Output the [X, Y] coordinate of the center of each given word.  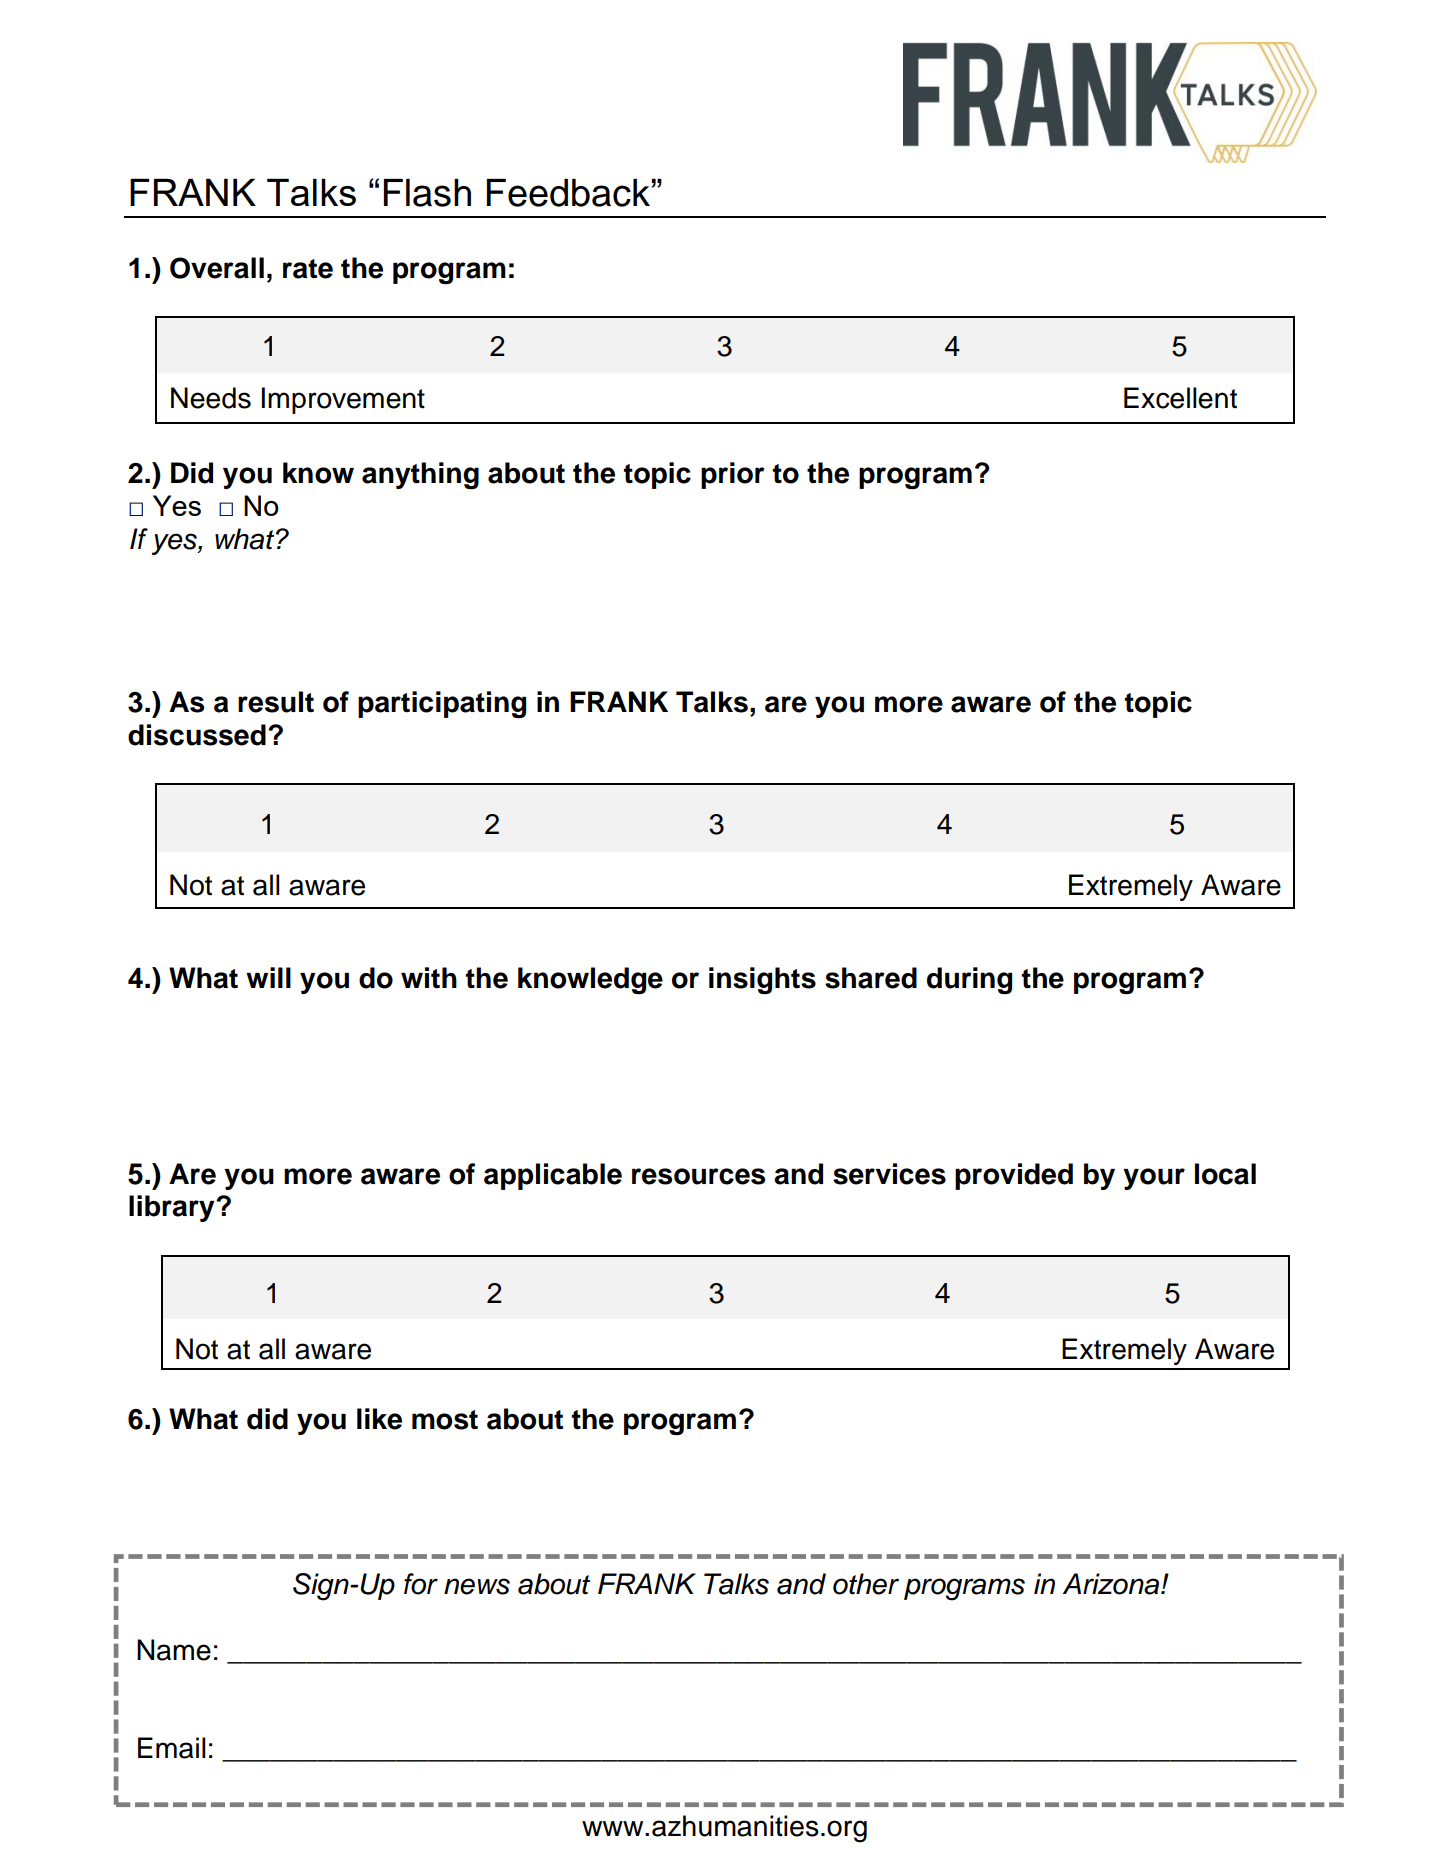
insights [762, 980]
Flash [427, 193]
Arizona [1111, 1584]
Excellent [1180, 398]
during [969, 980]
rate [308, 269]
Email [171, 1748]
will [268, 977]
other [866, 1584]
